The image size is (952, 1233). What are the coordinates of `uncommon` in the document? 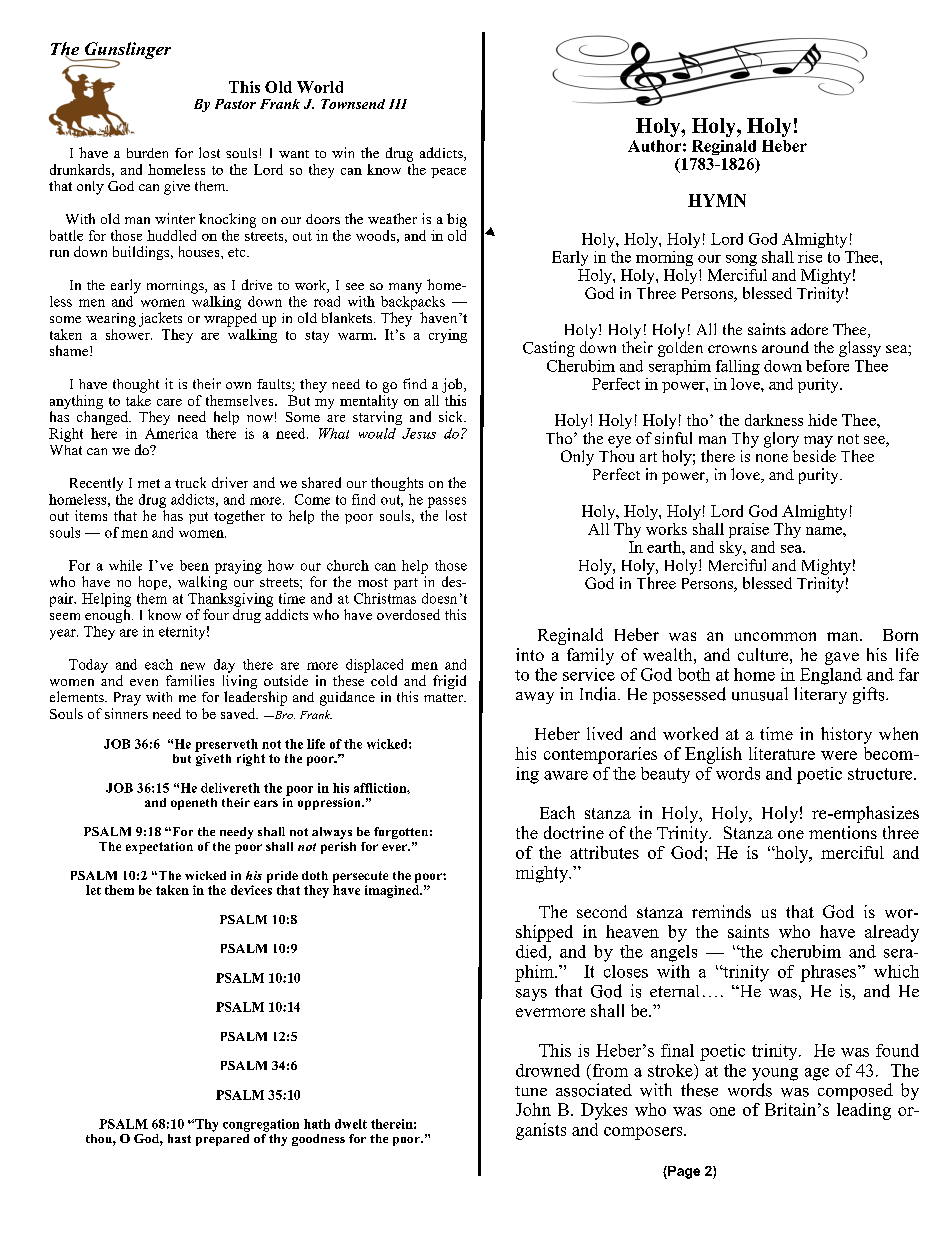 It's located at (775, 636).
